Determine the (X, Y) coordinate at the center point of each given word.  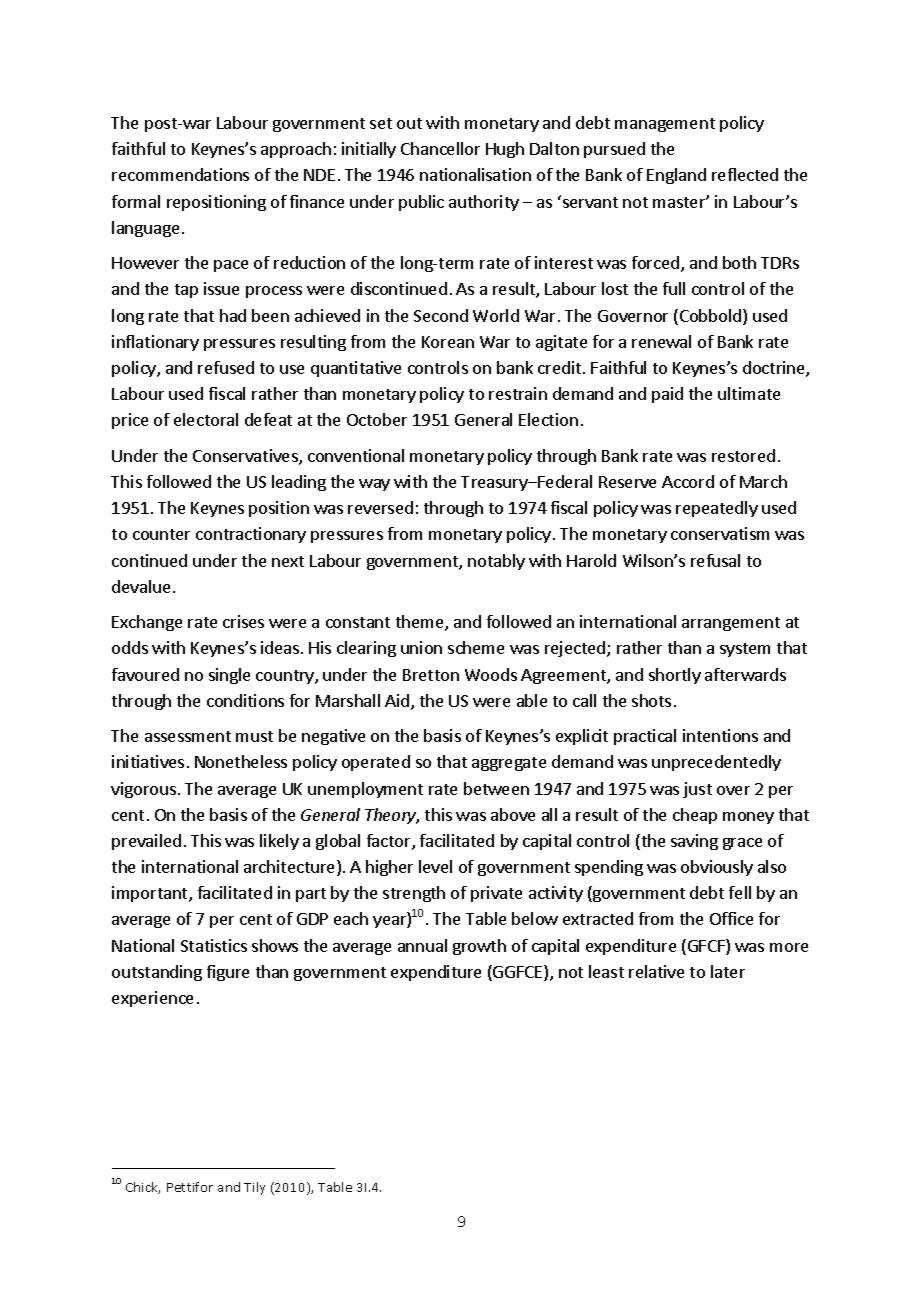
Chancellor (440, 148)
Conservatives (246, 457)
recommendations (180, 174)
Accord (688, 481)
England (676, 176)
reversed (380, 507)
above (513, 814)
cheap (695, 816)
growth (479, 947)
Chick (143, 1188)
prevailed (146, 842)
